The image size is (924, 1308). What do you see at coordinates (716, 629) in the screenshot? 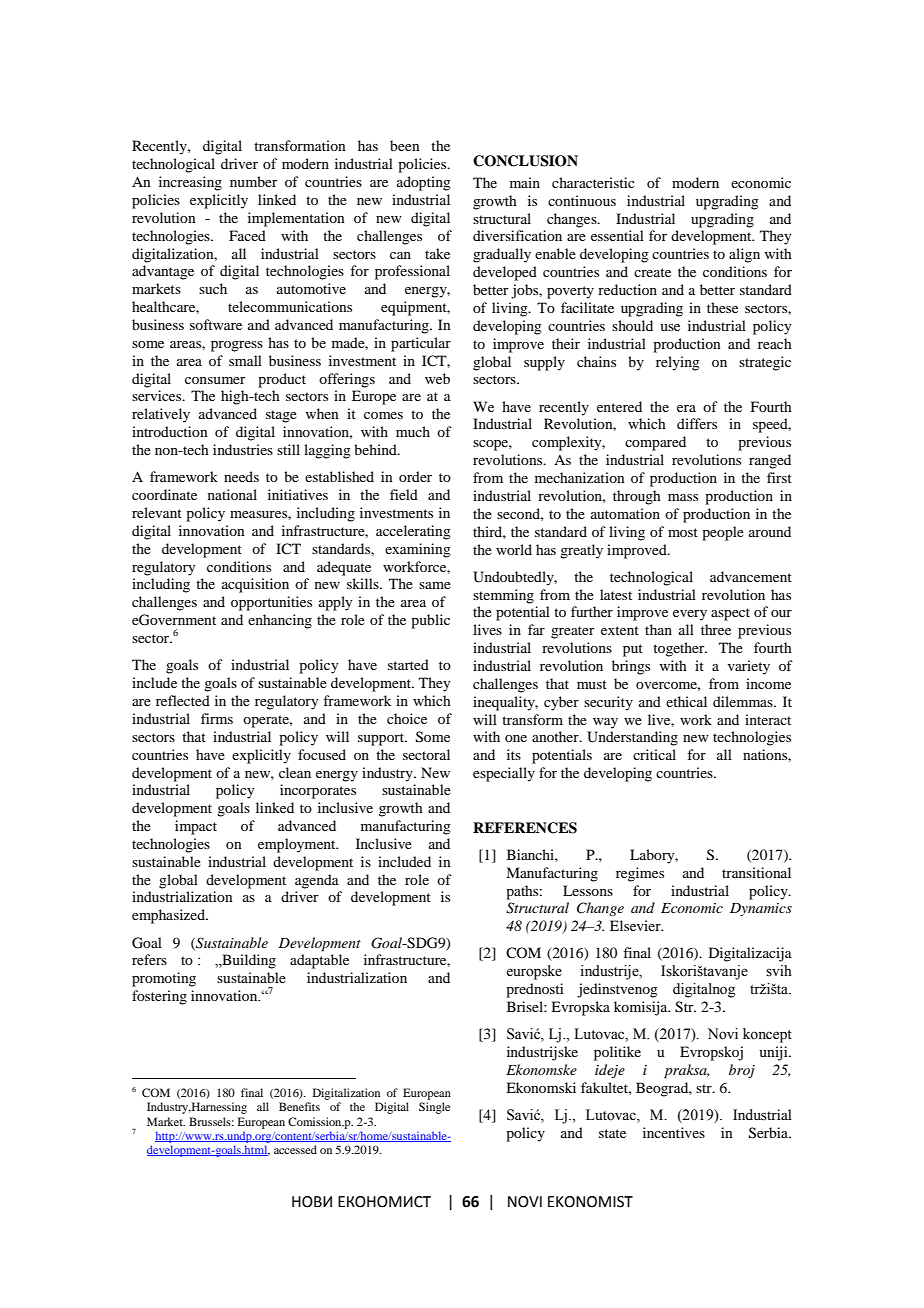
I see `three` at bounding box center [716, 629].
